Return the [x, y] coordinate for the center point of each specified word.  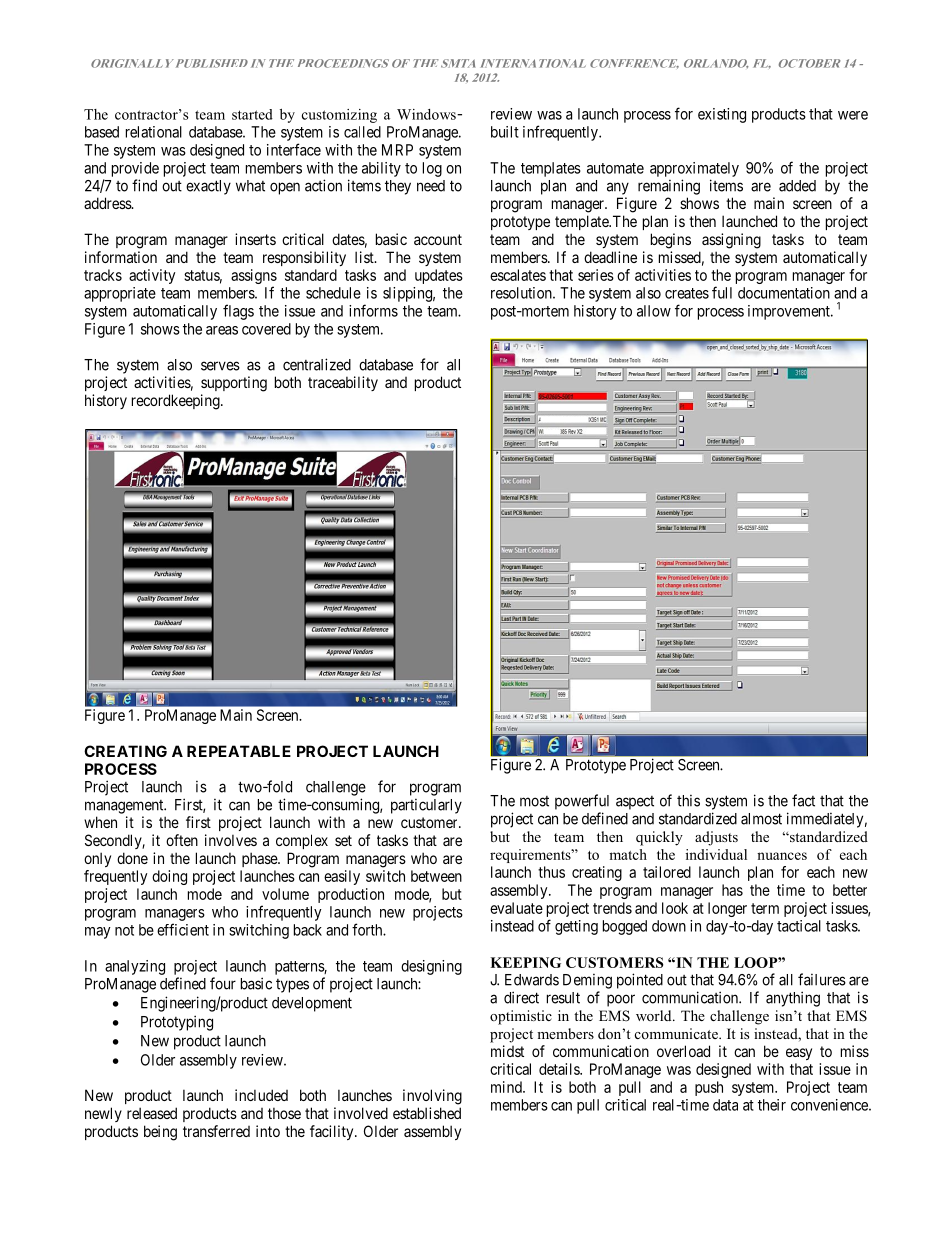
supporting [234, 384]
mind [507, 1087]
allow [654, 311]
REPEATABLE [239, 751]
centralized [317, 364]
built [505, 132]
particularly [426, 806]
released [152, 1113]
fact [803, 800]
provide [135, 169]
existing [722, 115]
